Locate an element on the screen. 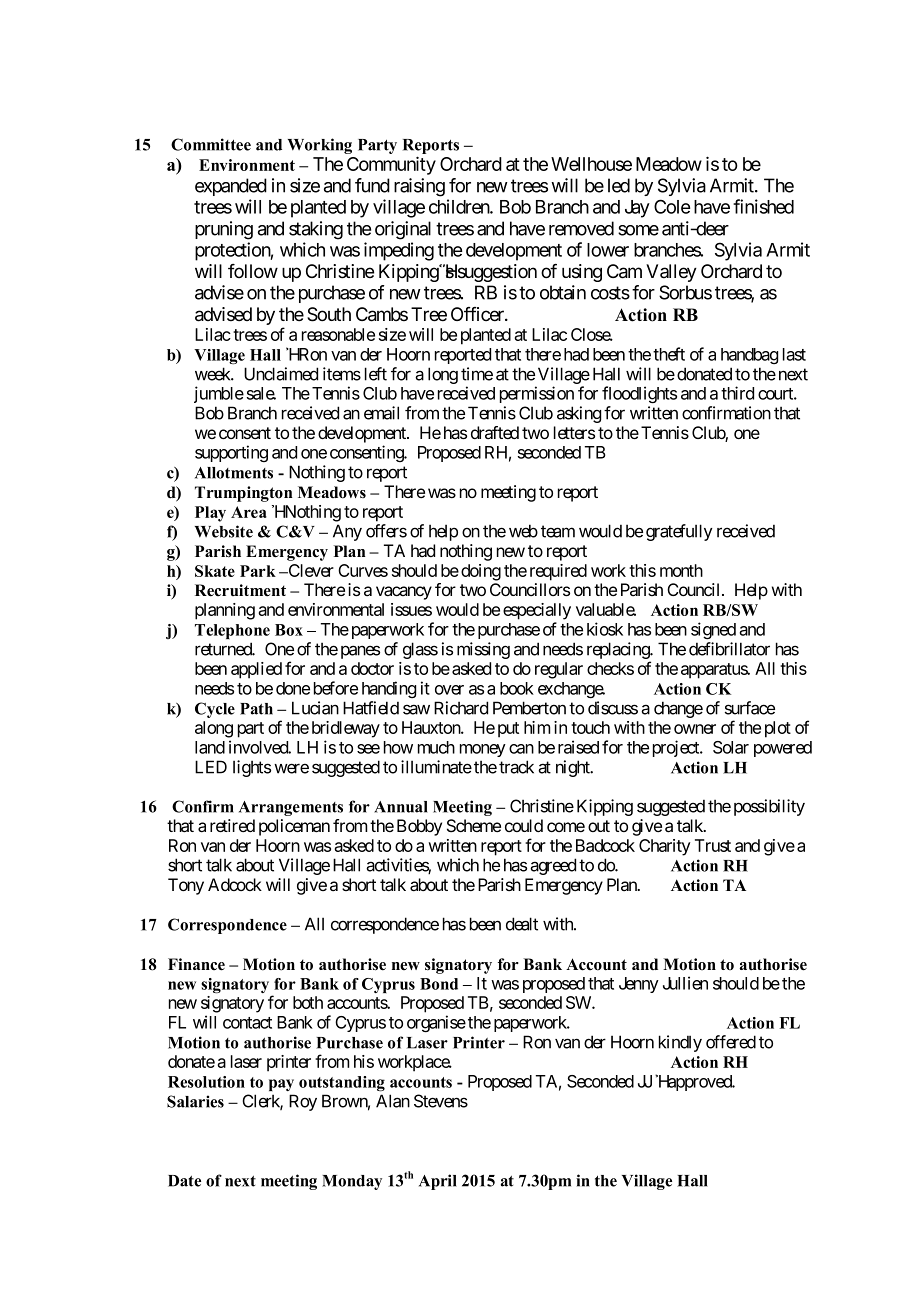 The height and width of the screenshot is (1308, 924). approved is located at coordinates (700, 1083).
